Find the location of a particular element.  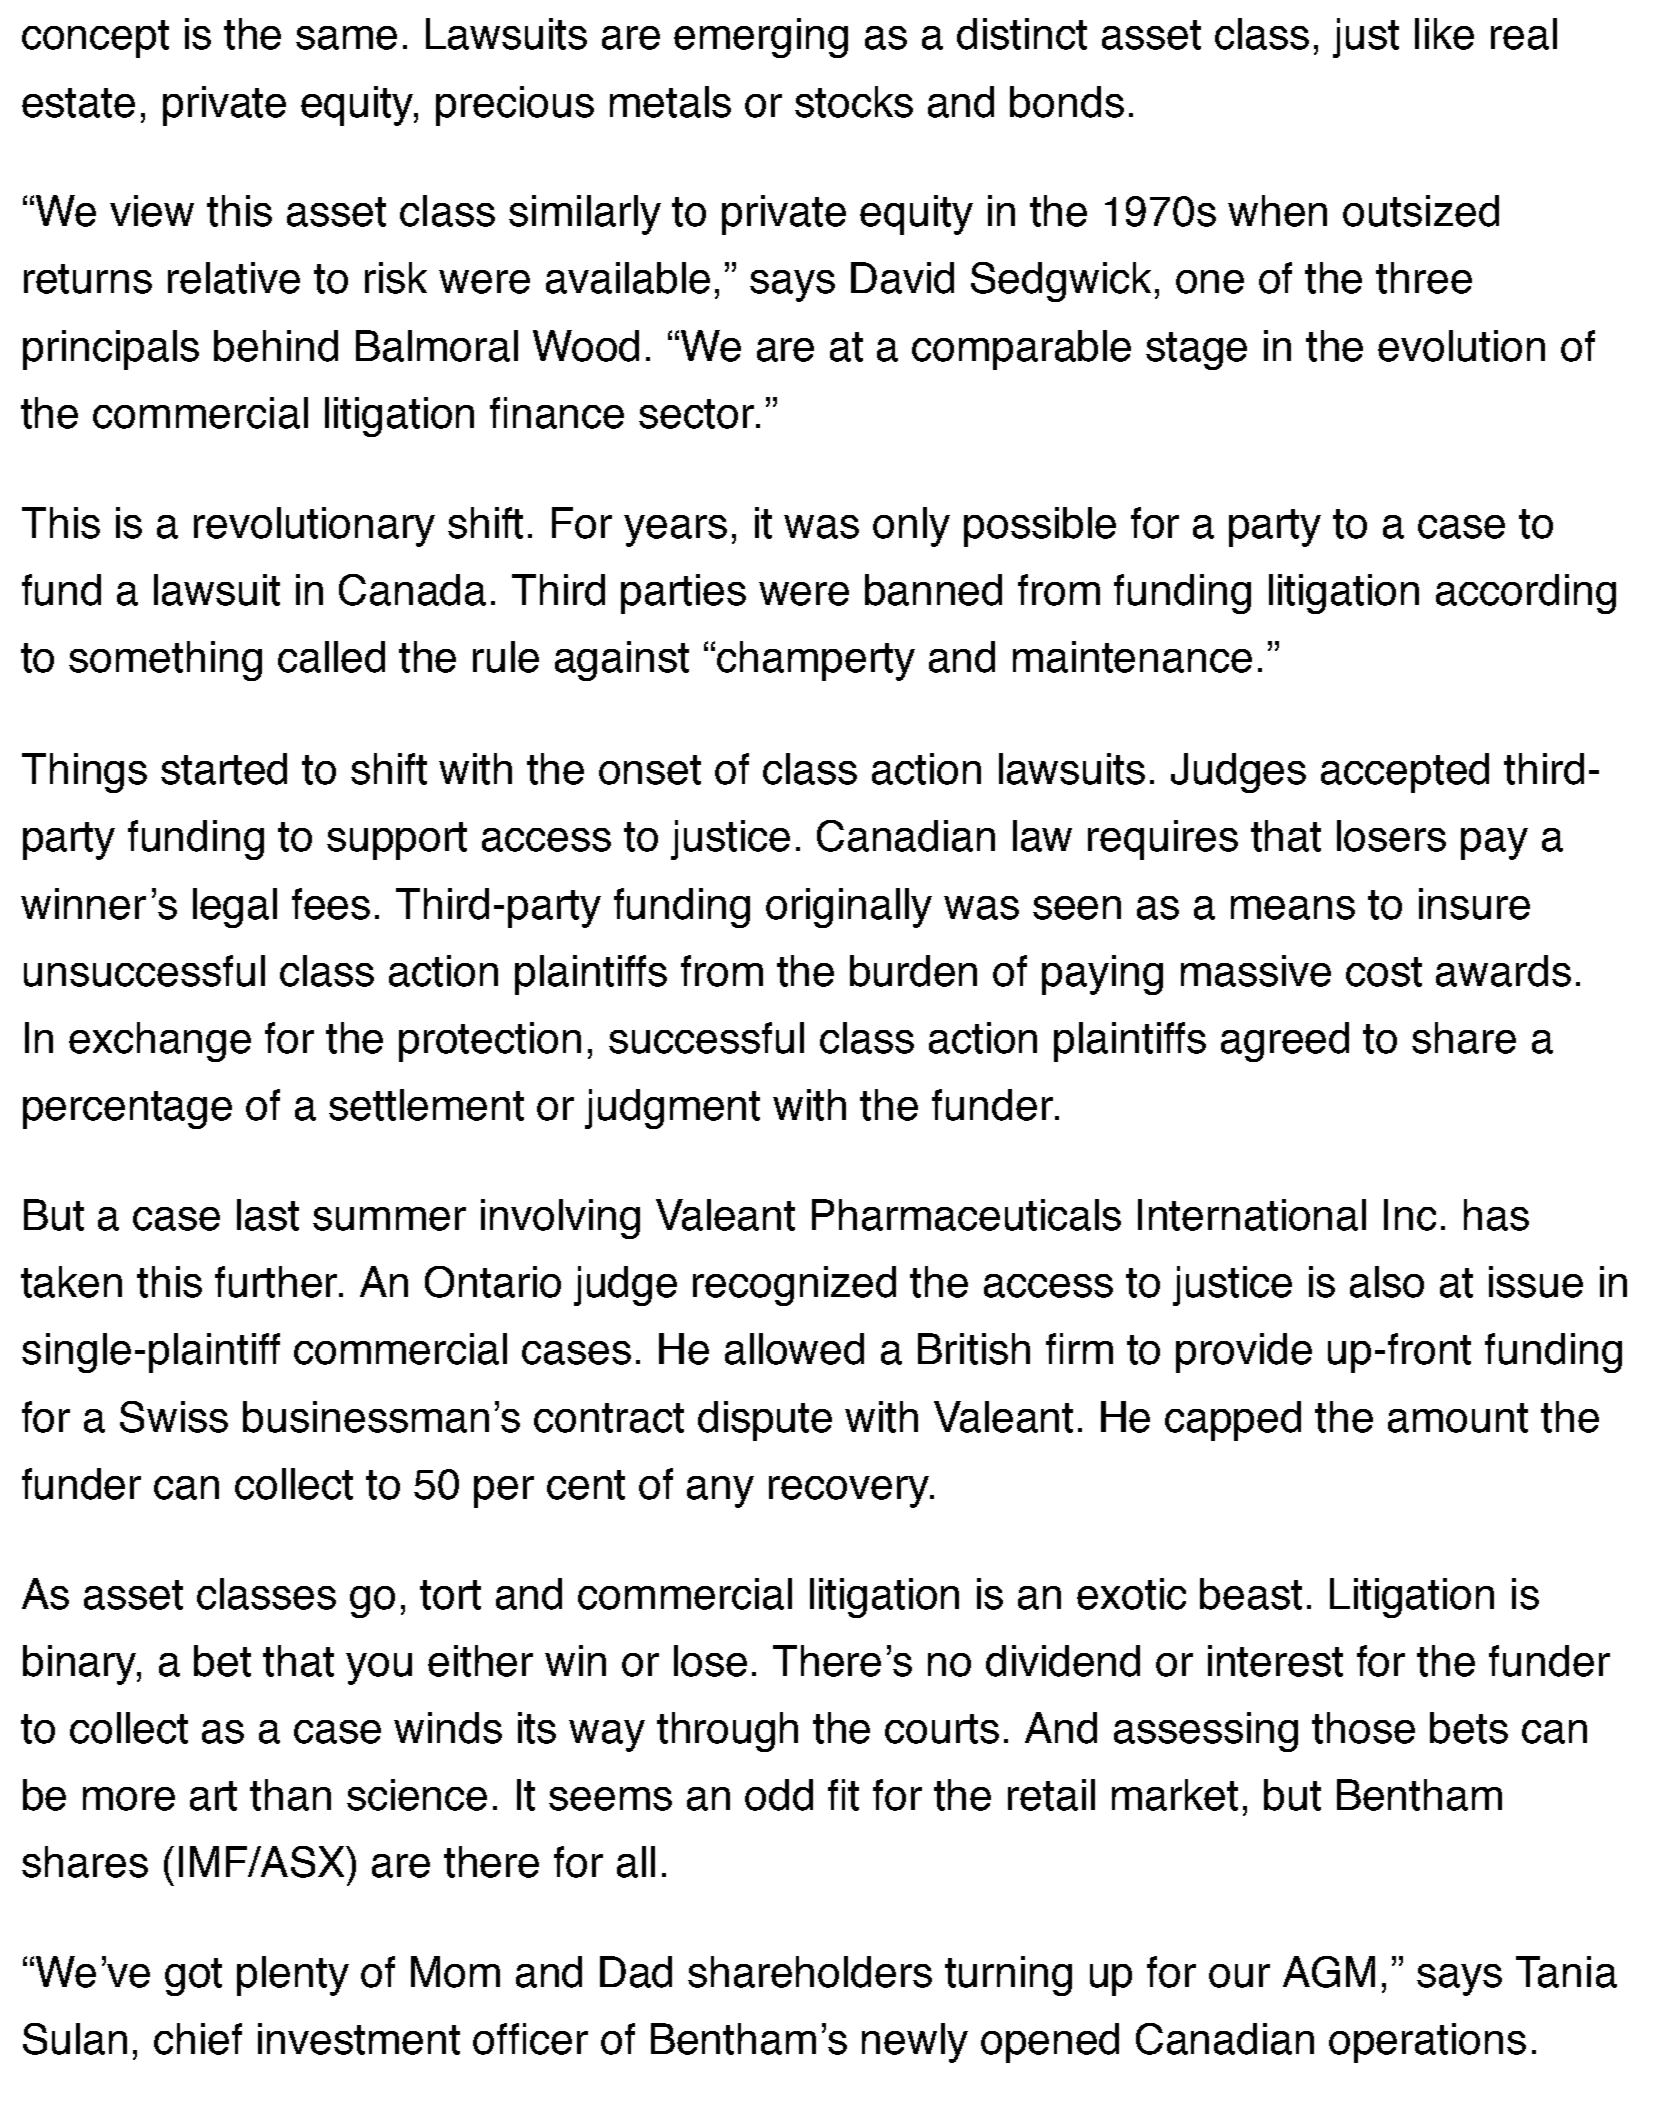

allowed is located at coordinates (794, 1349).
